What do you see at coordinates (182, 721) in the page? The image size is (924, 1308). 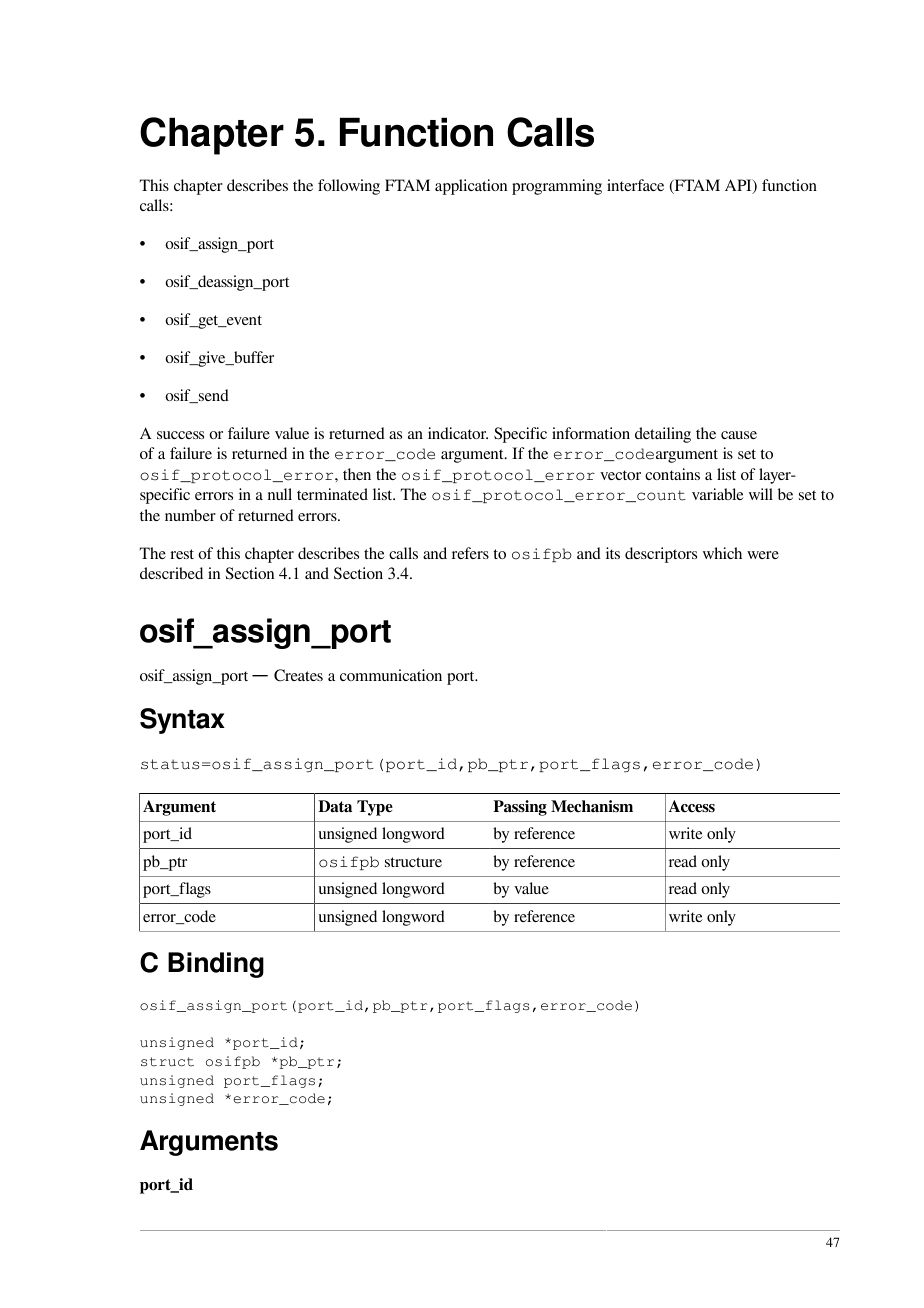 I see `Syntax` at bounding box center [182, 721].
